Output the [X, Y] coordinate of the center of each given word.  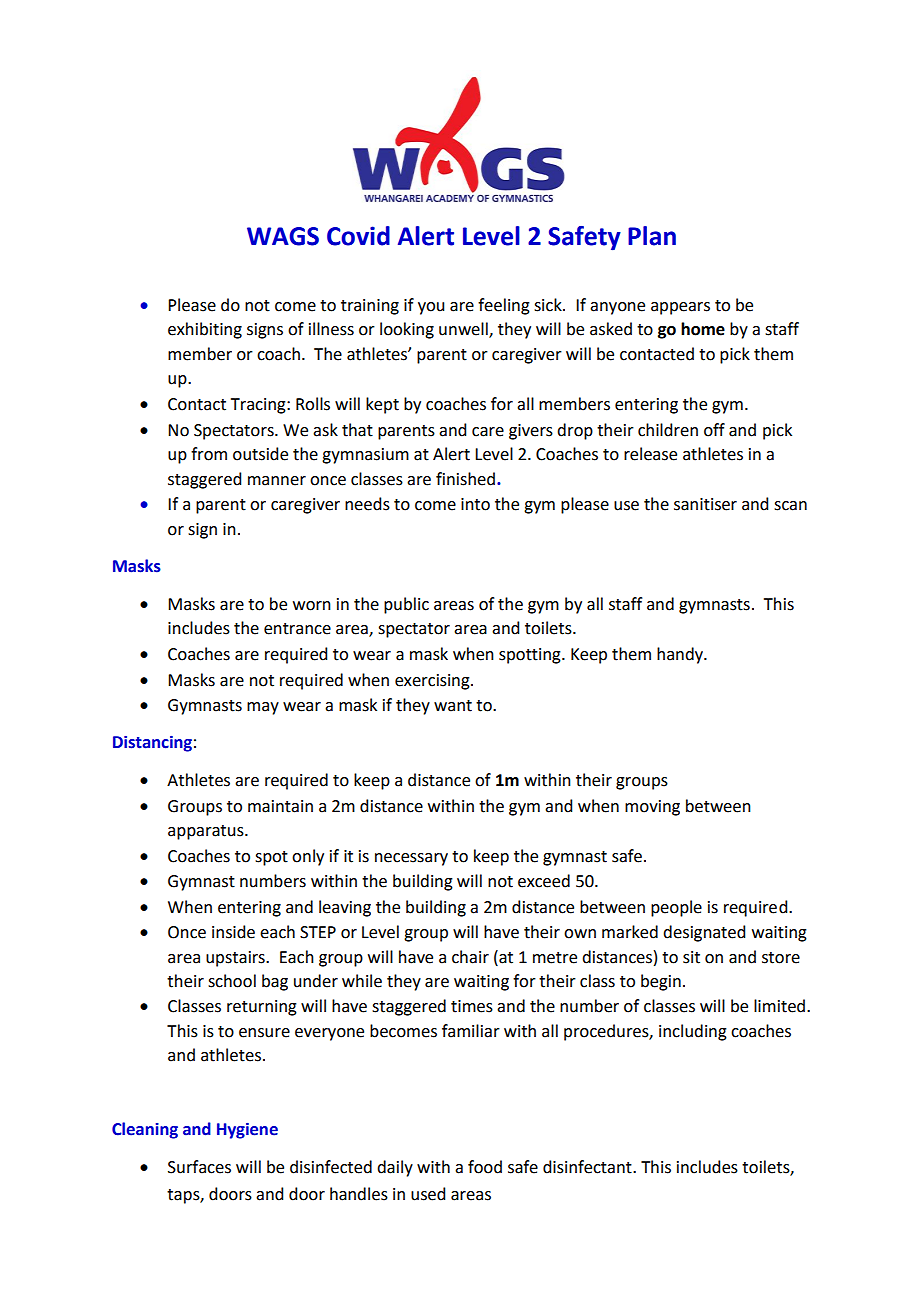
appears [680, 308]
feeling [504, 306]
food [485, 1167]
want [453, 706]
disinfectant [588, 1167]
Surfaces [199, 1167]
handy [681, 655]
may [263, 708]
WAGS [283, 236]
